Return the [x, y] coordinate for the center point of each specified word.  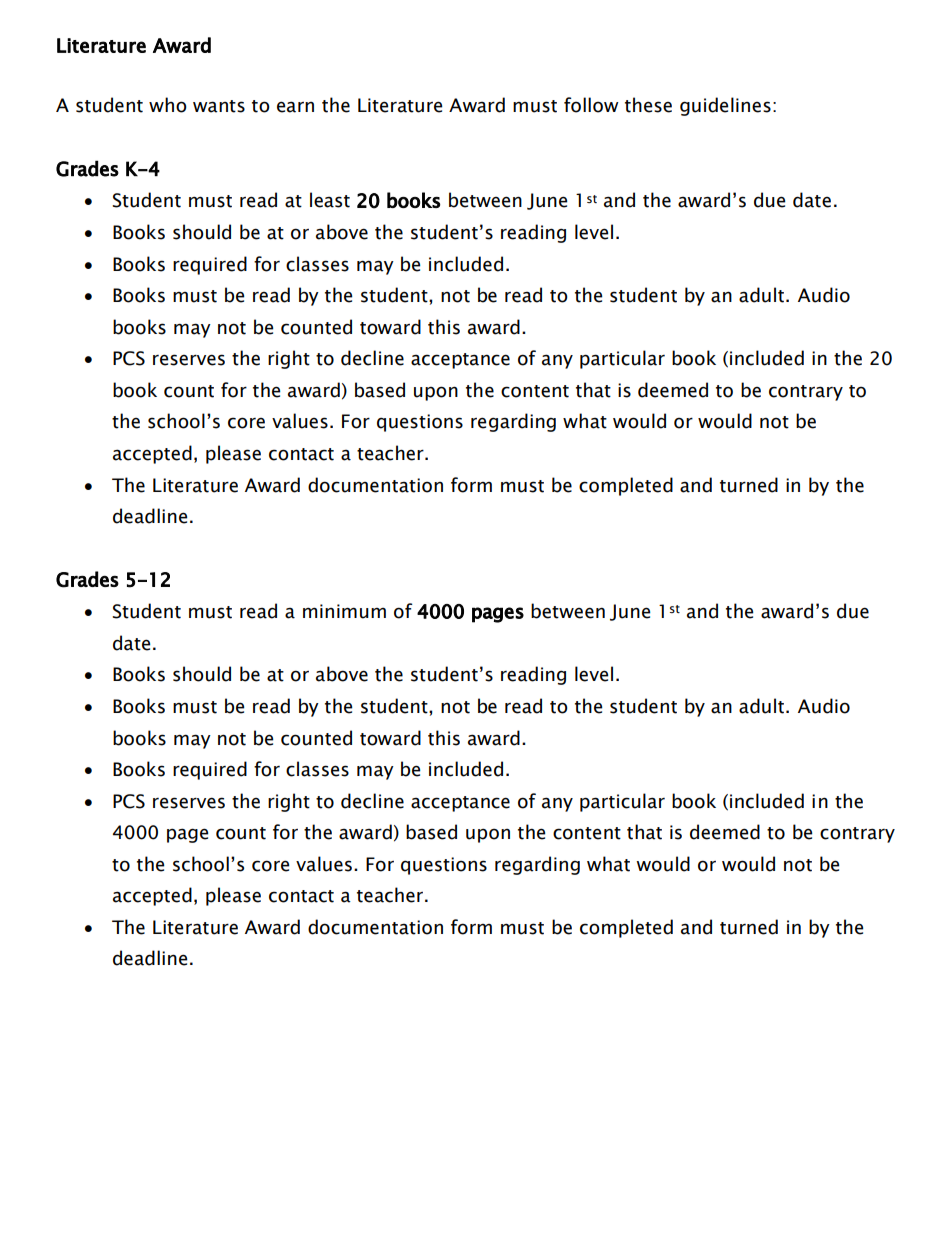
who [168, 105]
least [330, 200]
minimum [344, 611]
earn [295, 107]
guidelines [725, 106]
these [648, 105]
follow [591, 105]
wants [219, 106]
